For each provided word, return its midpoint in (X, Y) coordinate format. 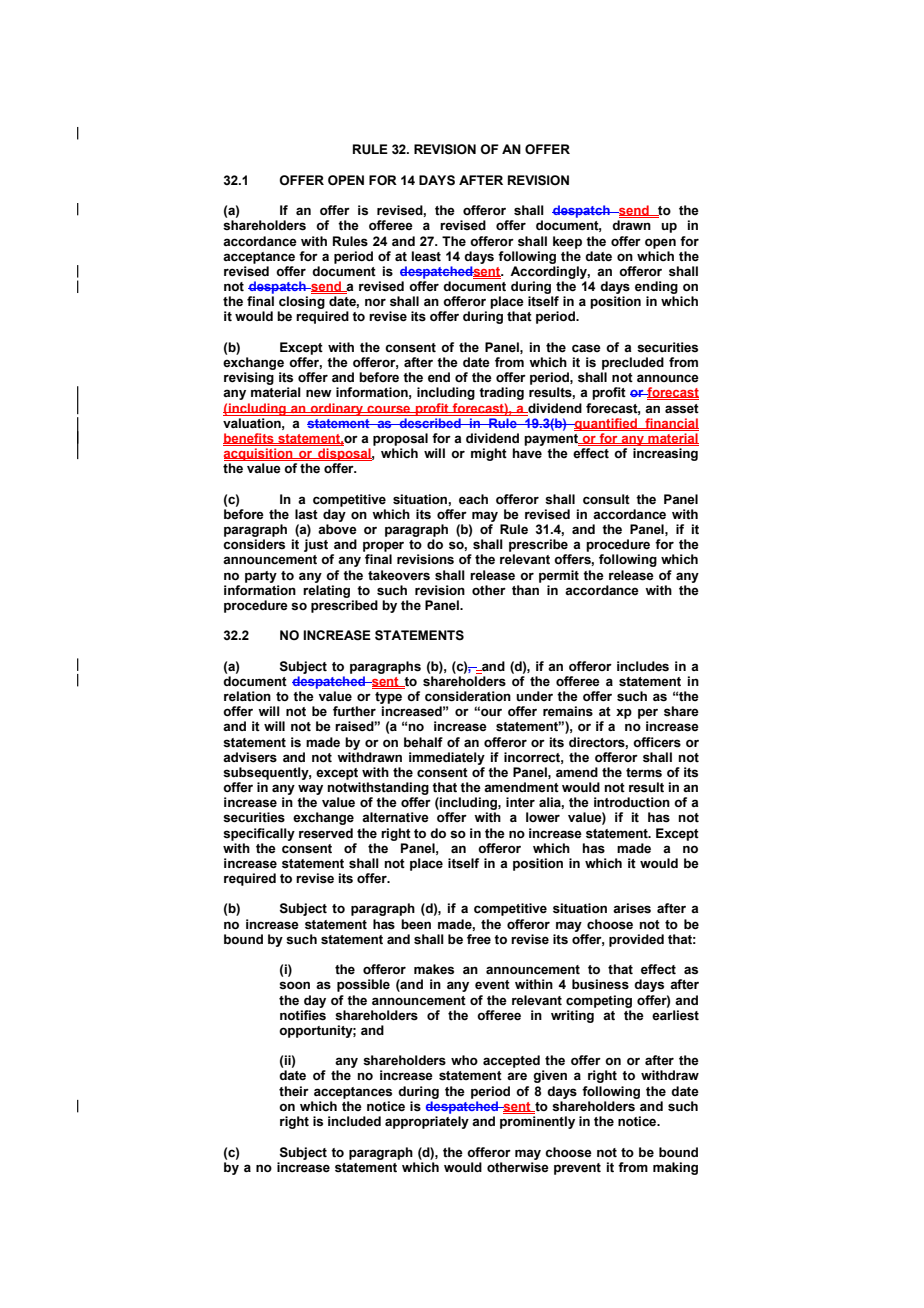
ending (656, 287)
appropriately (427, 1122)
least (426, 256)
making (675, 1168)
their (294, 1091)
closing (302, 302)
